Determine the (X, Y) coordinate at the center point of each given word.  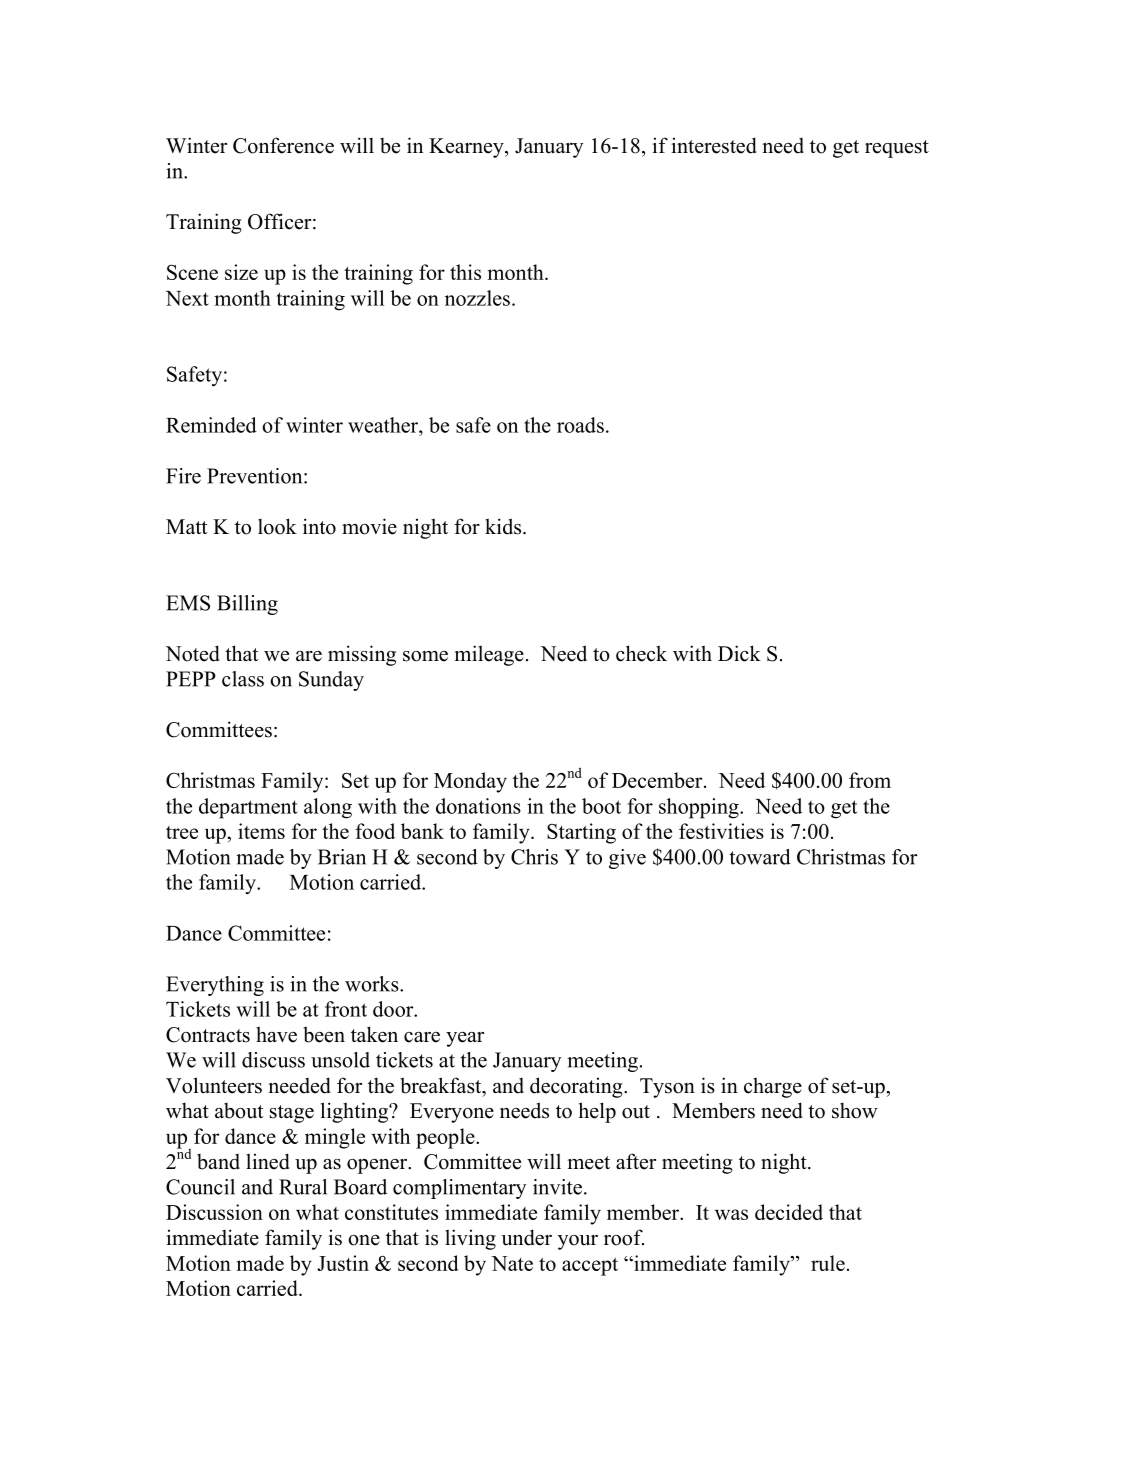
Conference (283, 145)
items (261, 831)
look (277, 526)
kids (503, 526)
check (641, 653)
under (526, 1237)
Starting (581, 833)
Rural (303, 1187)
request (897, 149)
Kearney (467, 148)
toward (760, 857)
